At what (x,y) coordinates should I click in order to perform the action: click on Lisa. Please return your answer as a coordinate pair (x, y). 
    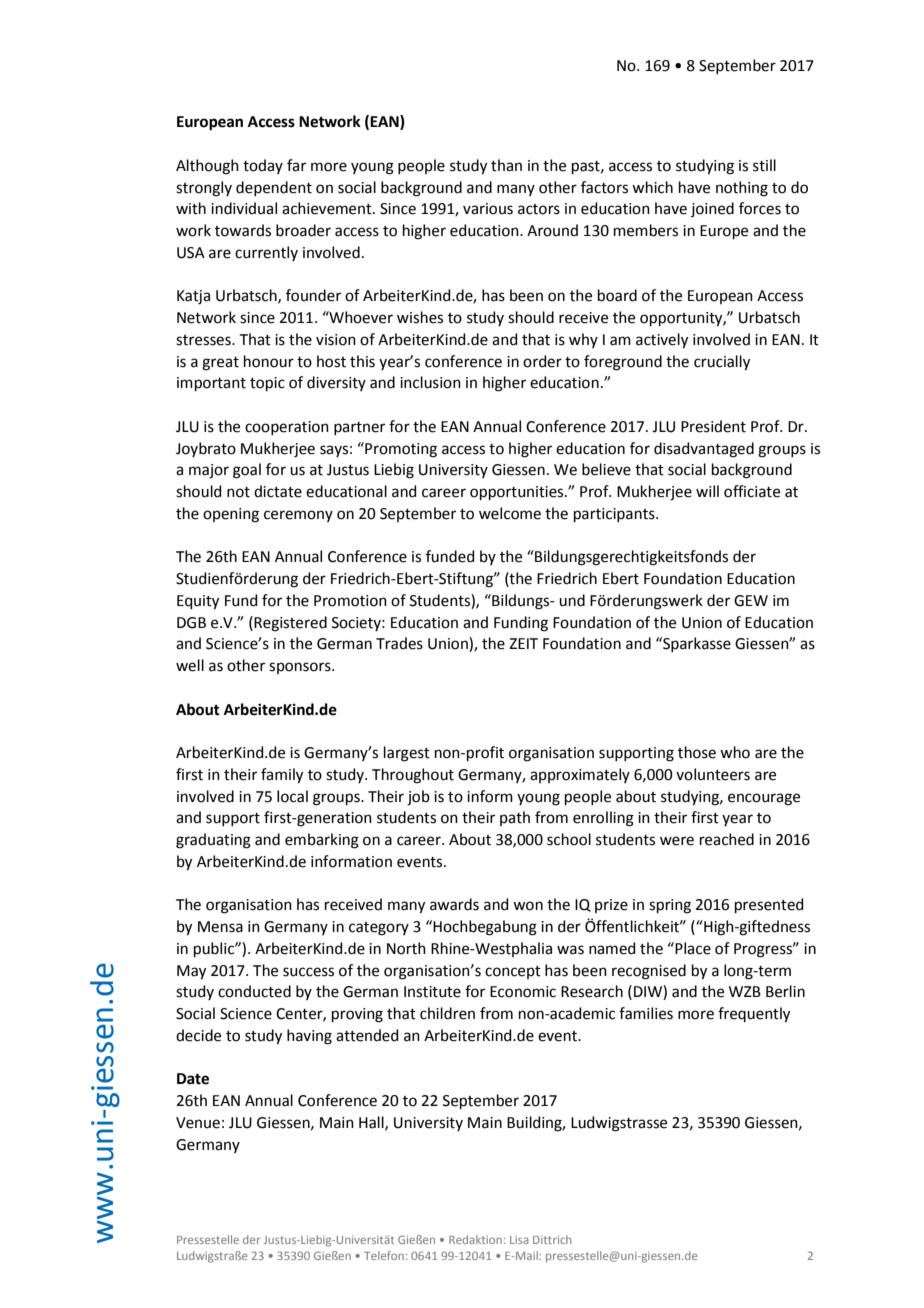
    Looking at the image, I should click on (519, 1240).
